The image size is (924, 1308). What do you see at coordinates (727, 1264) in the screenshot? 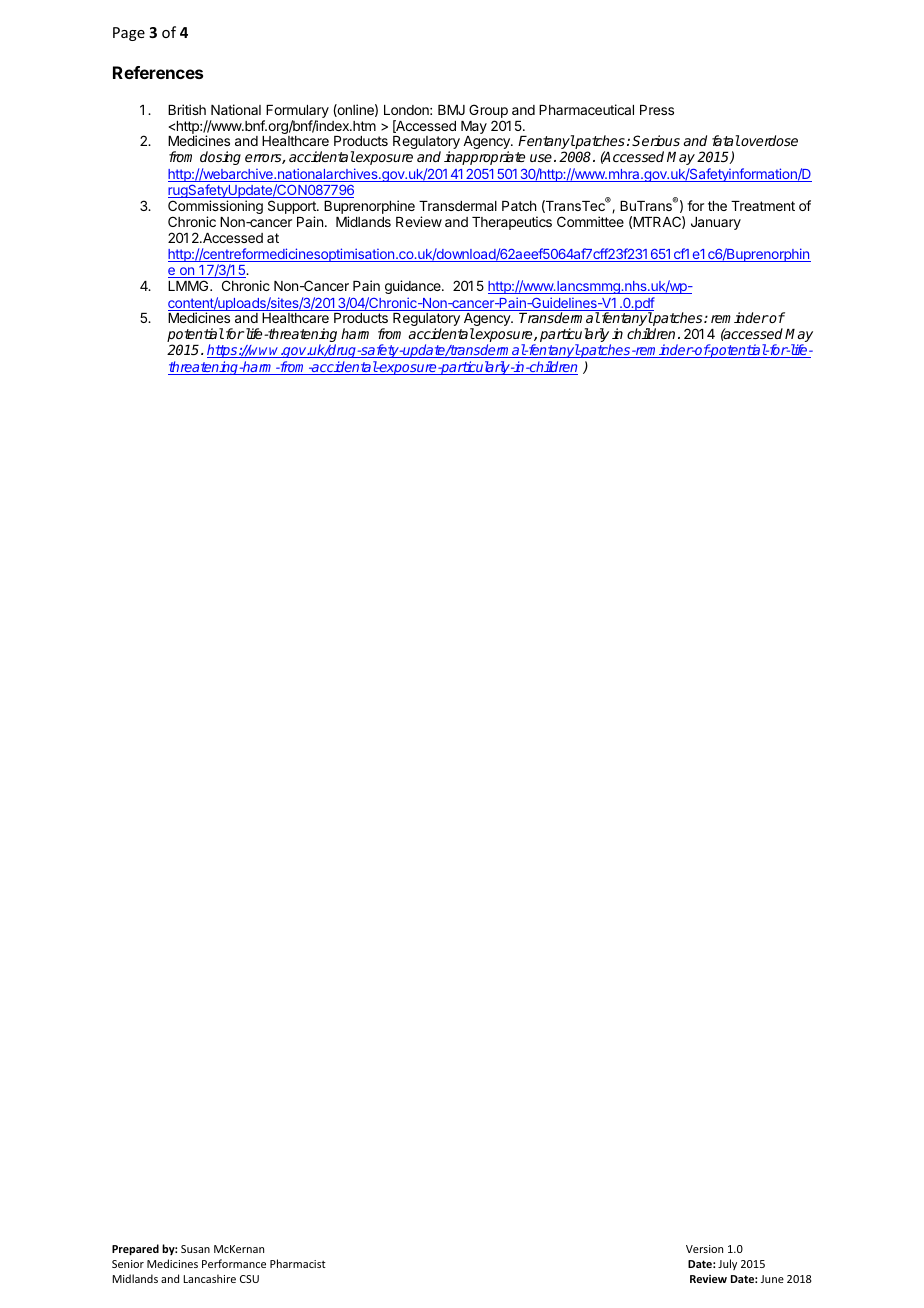
I see `July` at bounding box center [727, 1264].
